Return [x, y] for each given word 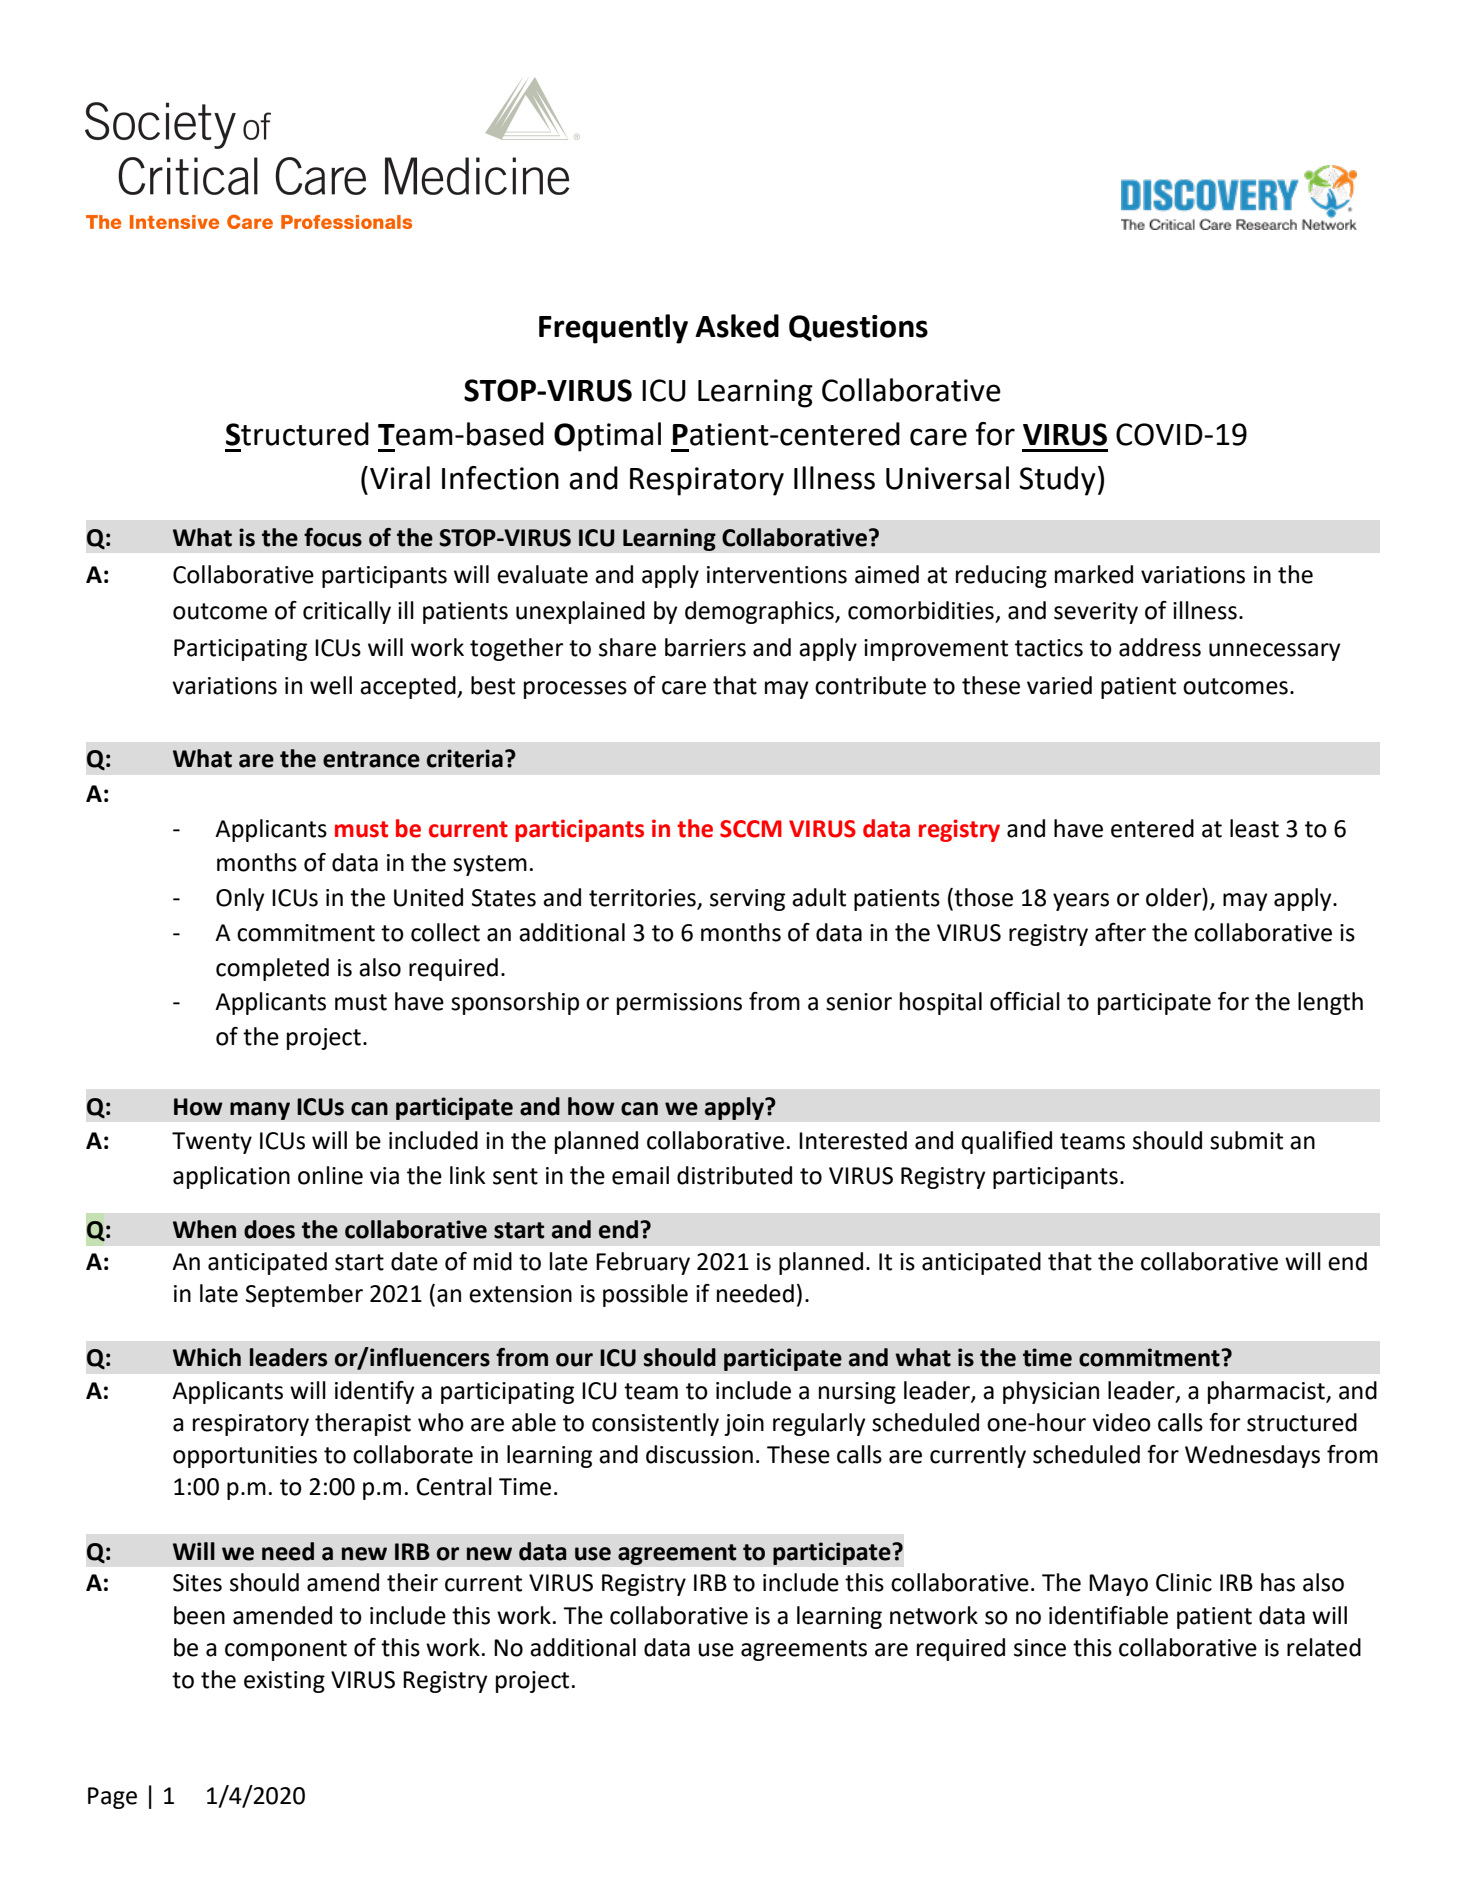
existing [284, 1682]
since [1040, 1648]
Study [1057, 481]
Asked [737, 326]
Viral [400, 478]
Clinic [1184, 1582]
